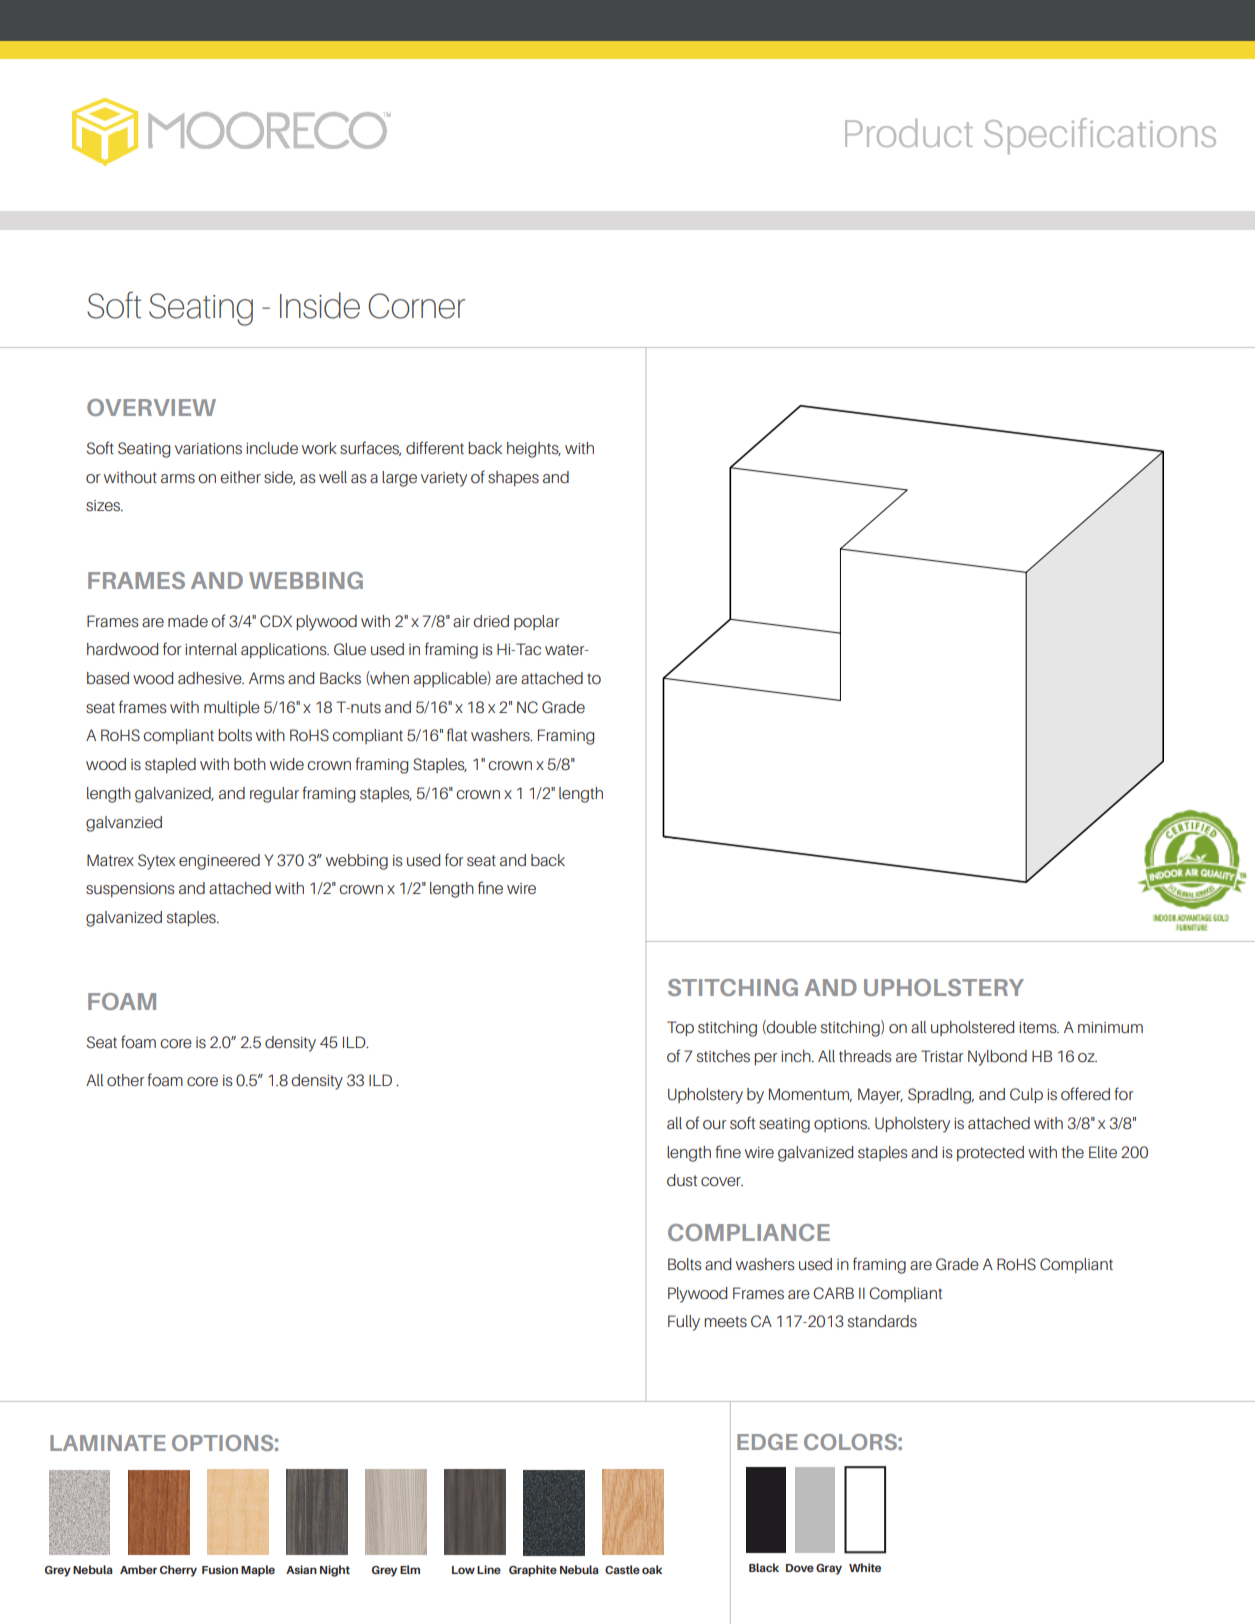 This screenshot has height=1624, width=1255. Describe the element at coordinates (972, 1028) in the screenshot. I see `upholstered` at that location.
